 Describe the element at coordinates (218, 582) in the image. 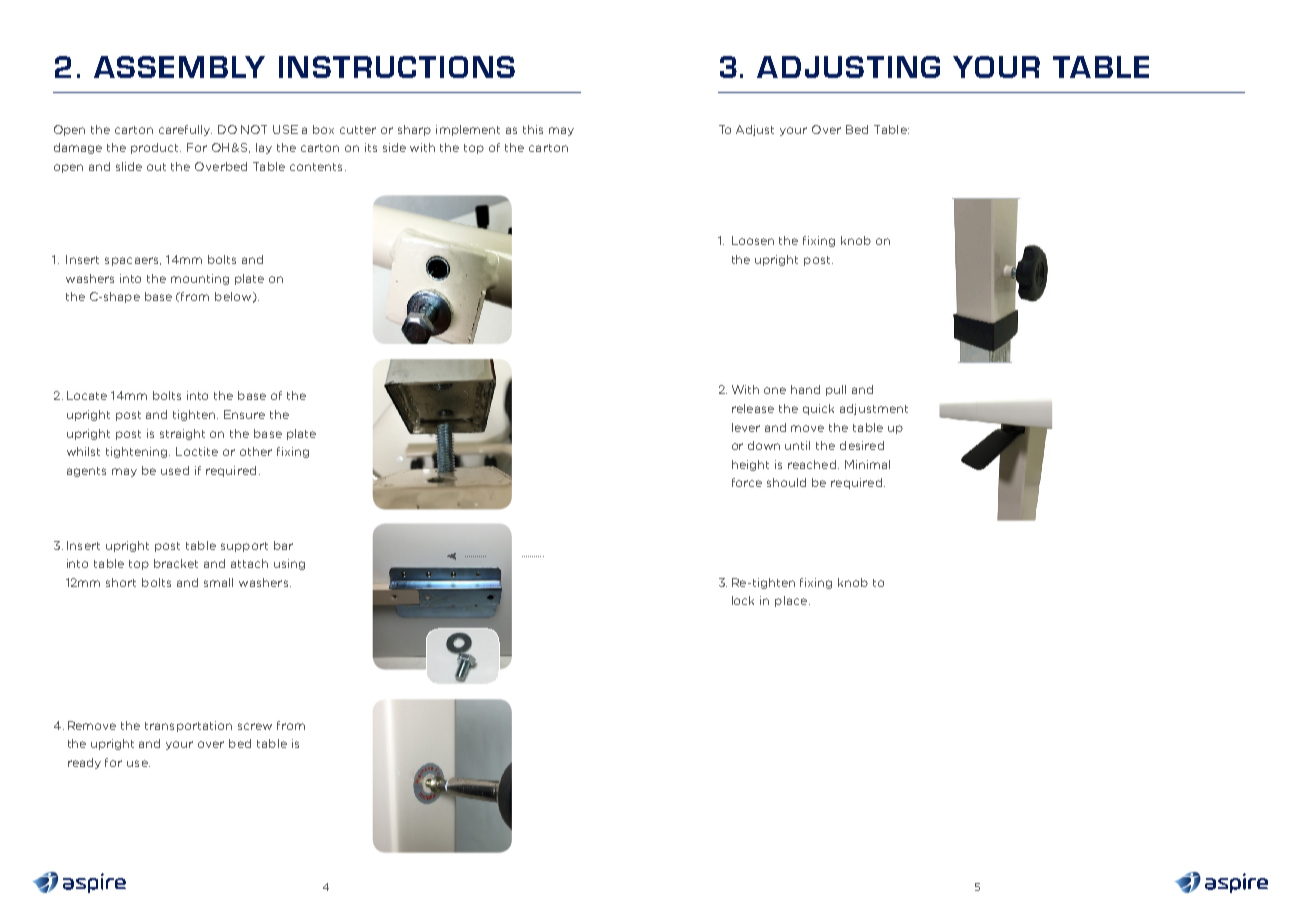

I see `small` at that location.
